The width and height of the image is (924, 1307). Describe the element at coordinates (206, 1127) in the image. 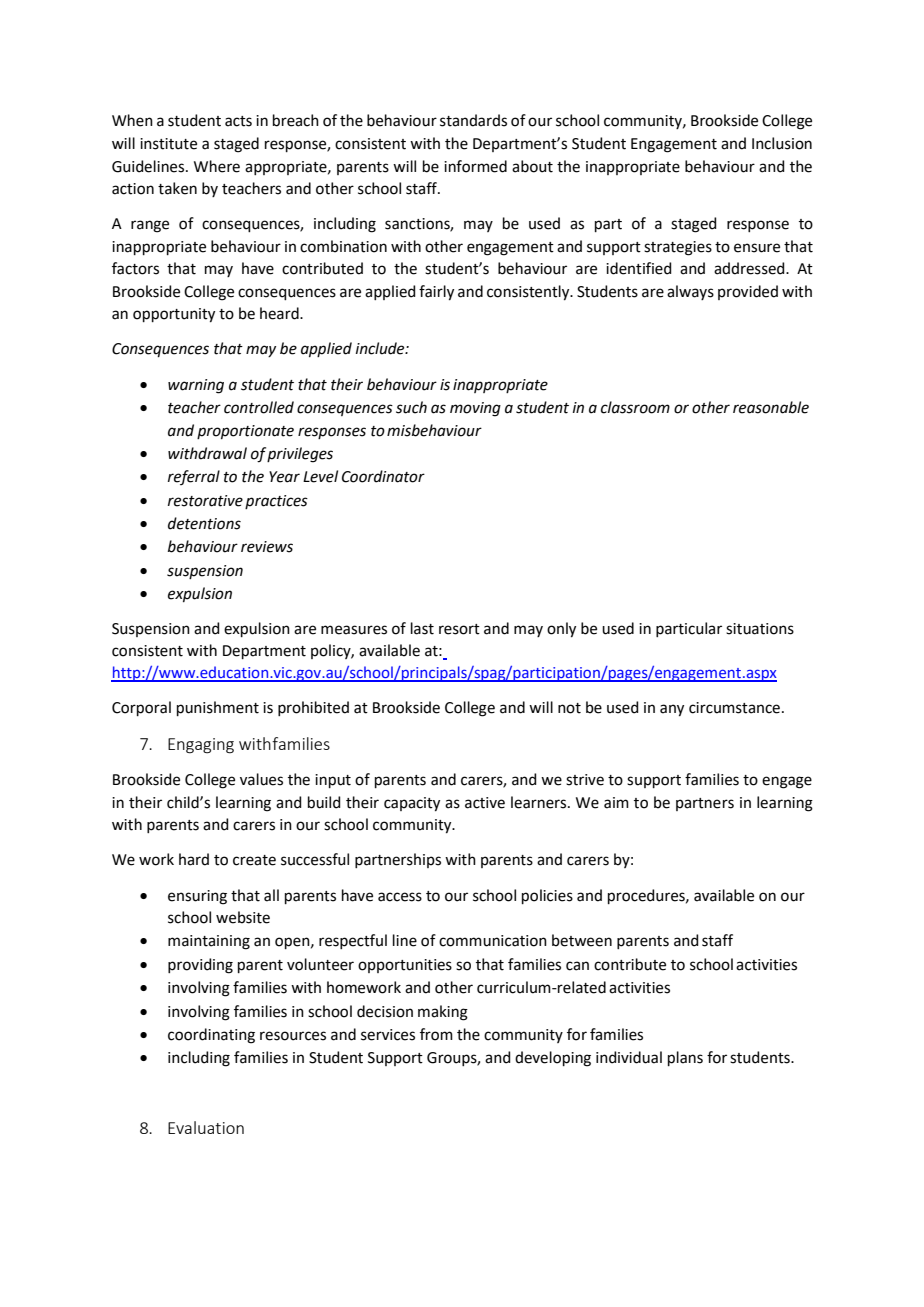

I see `Evaluation` at that location.
